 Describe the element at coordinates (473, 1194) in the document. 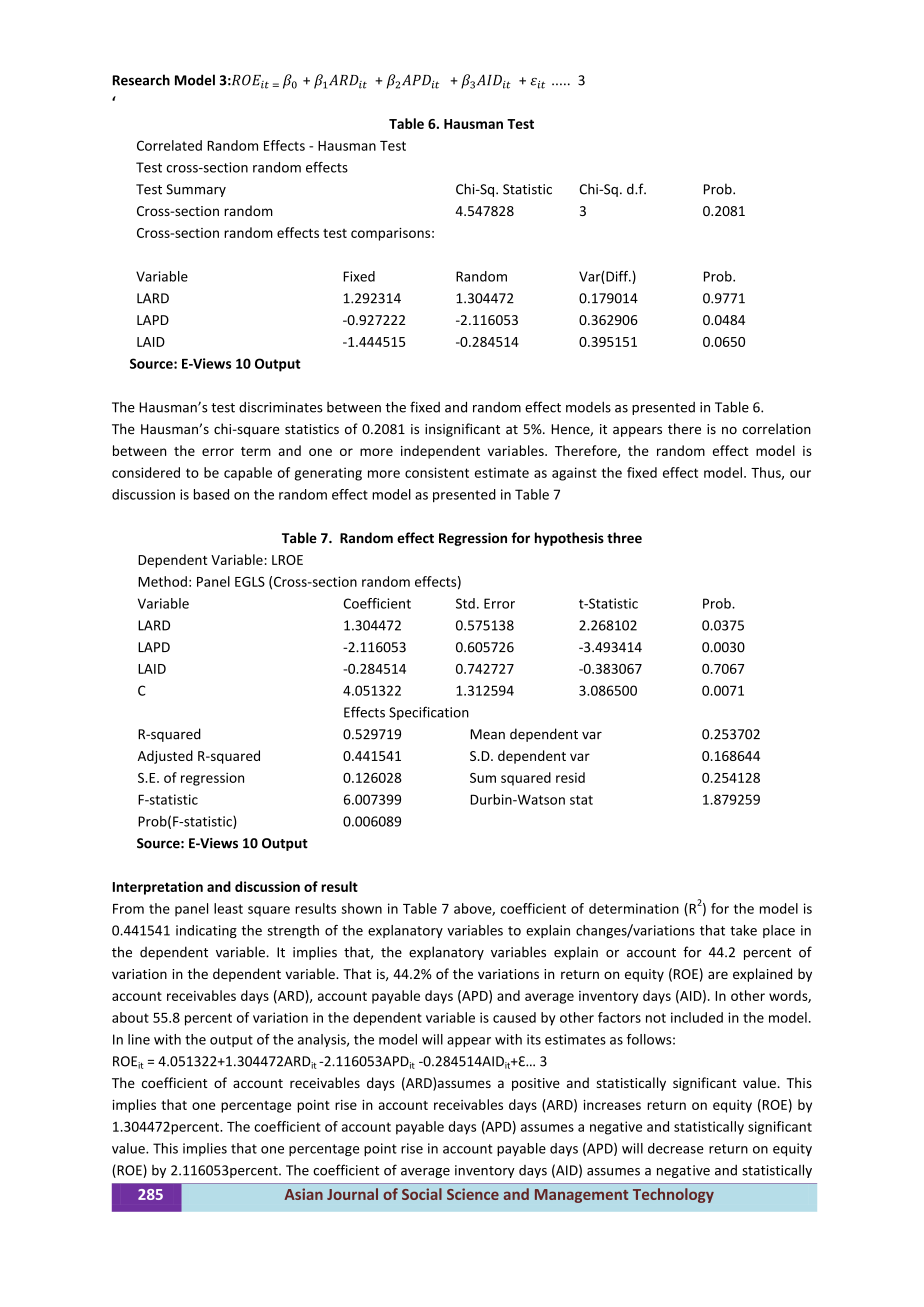

I see `Science` at that location.
